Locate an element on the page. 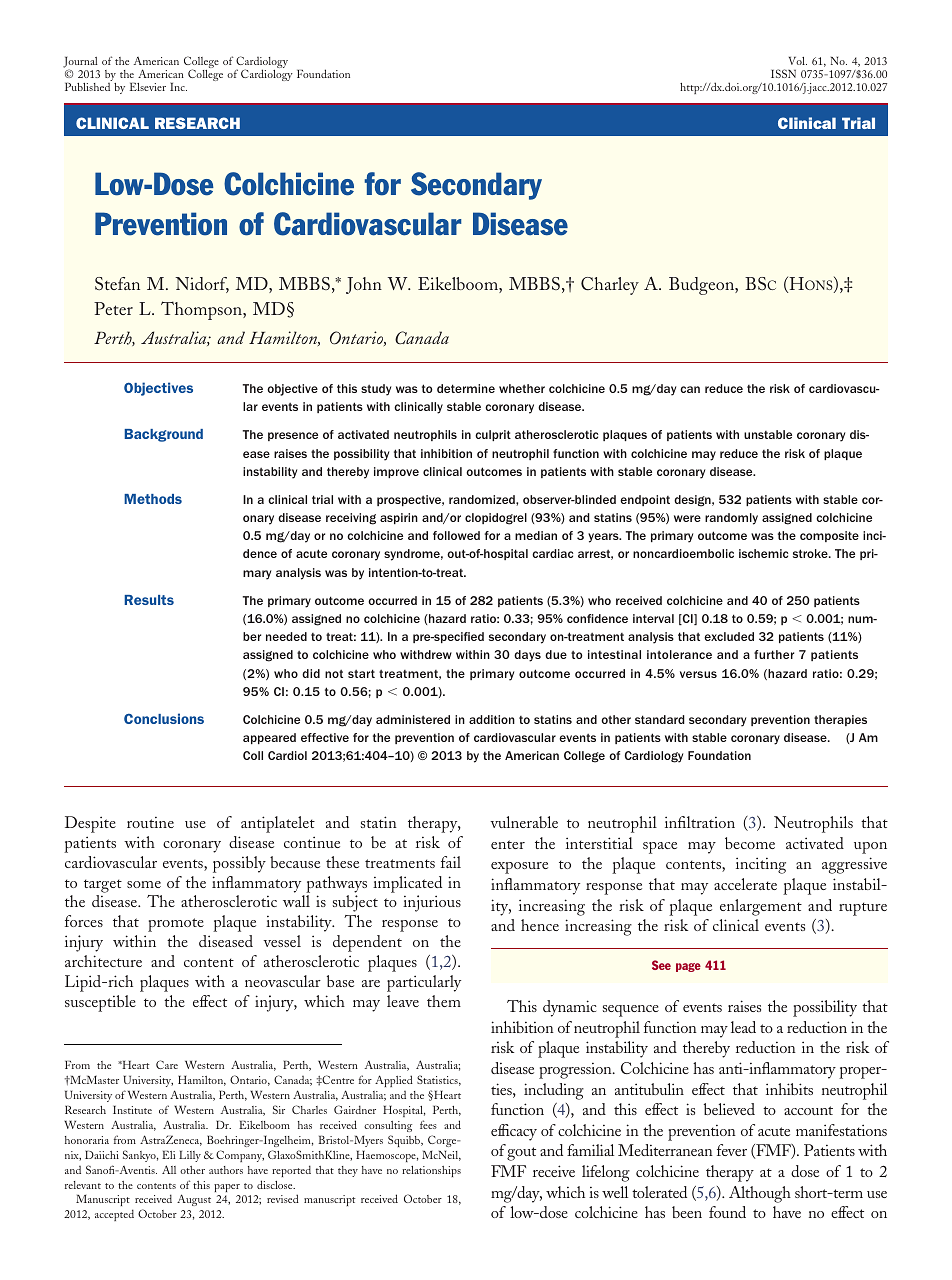  August is located at coordinates (194, 1200).
